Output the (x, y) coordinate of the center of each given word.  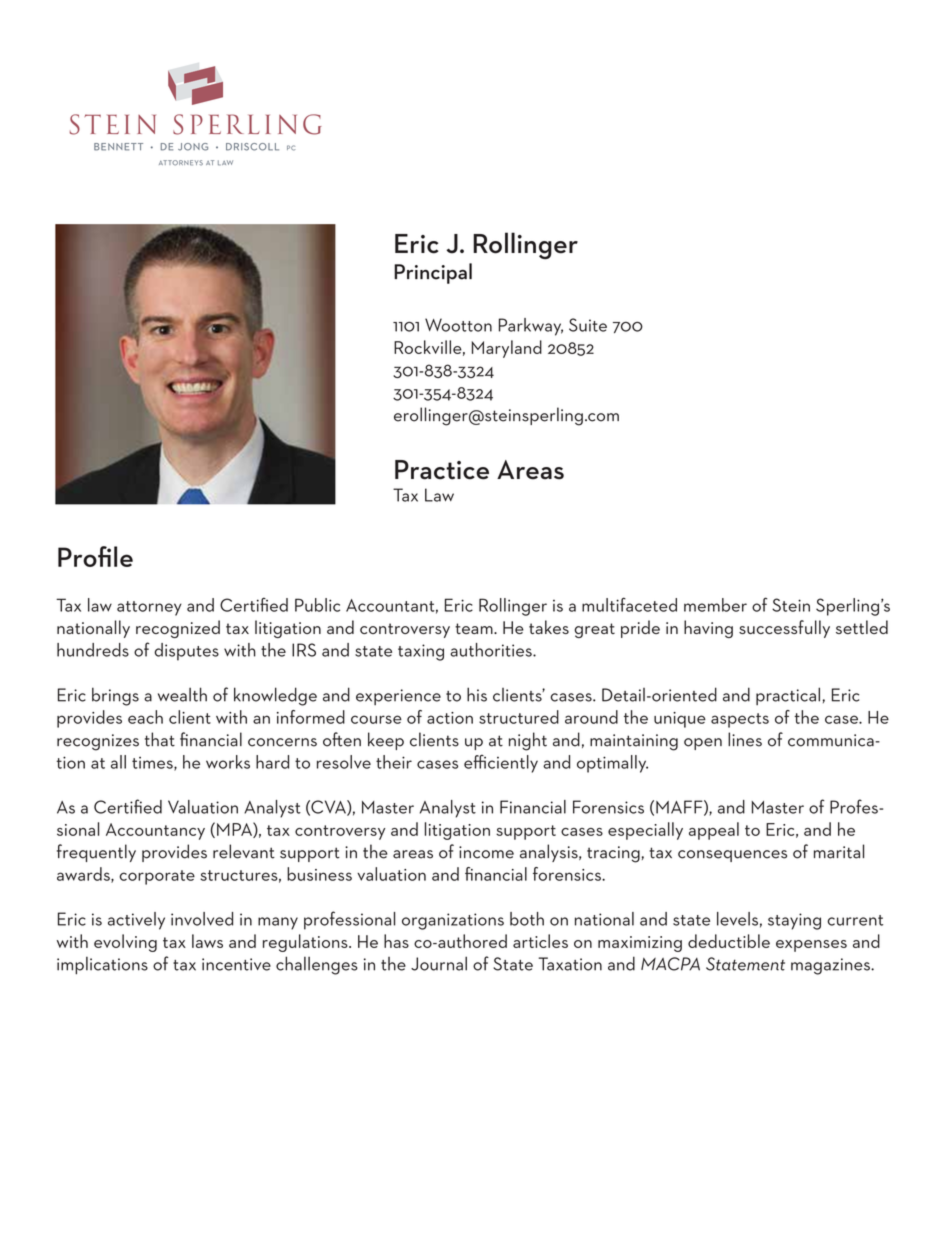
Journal (439, 963)
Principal (433, 273)
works (228, 762)
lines (745, 739)
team (475, 628)
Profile (95, 556)
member (715, 605)
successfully (784, 629)
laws (207, 941)
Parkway (531, 327)
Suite (588, 325)
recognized (178, 629)
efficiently (501, 763)
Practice (442, 470)
